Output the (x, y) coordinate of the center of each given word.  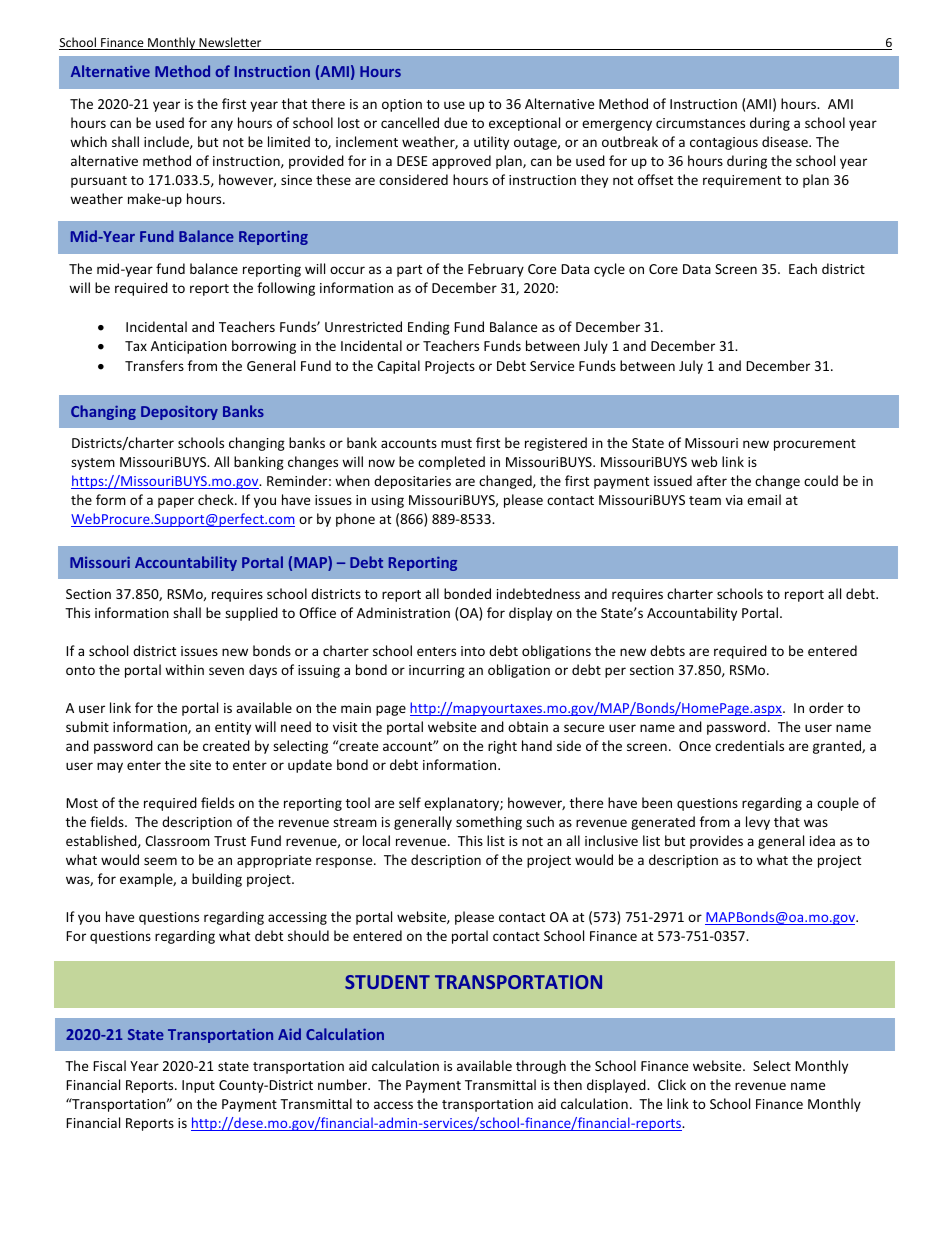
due (455, 122)
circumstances (700, 123)
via (734, 500)
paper (176, 502)
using (388, 501)
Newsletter (230, 43)
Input (198, 1086)
